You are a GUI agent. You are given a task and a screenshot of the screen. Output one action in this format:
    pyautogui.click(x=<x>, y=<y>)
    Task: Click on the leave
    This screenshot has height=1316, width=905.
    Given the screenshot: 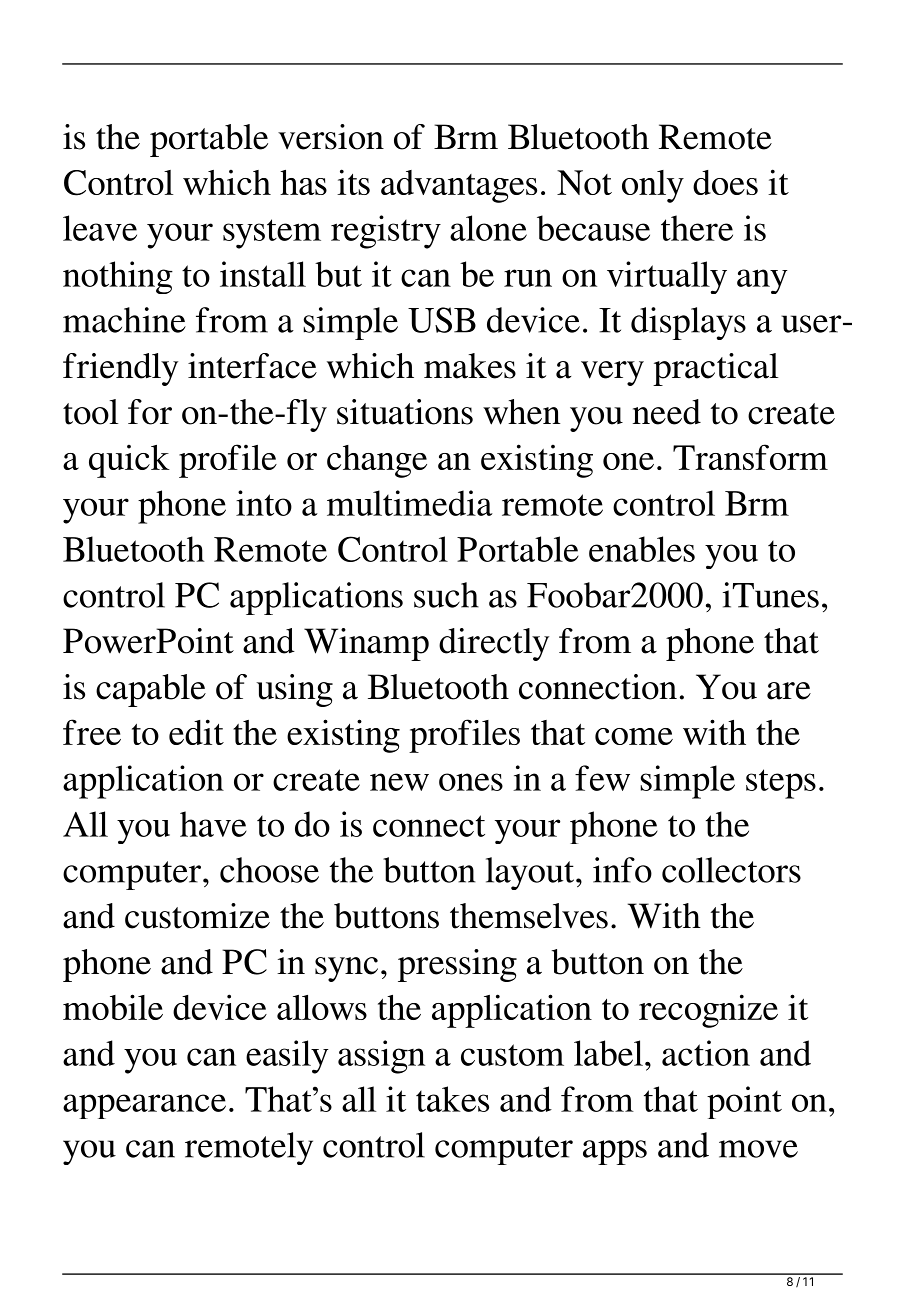 What is the action you would take?
    pyautogui.click(x=100, y=228)
